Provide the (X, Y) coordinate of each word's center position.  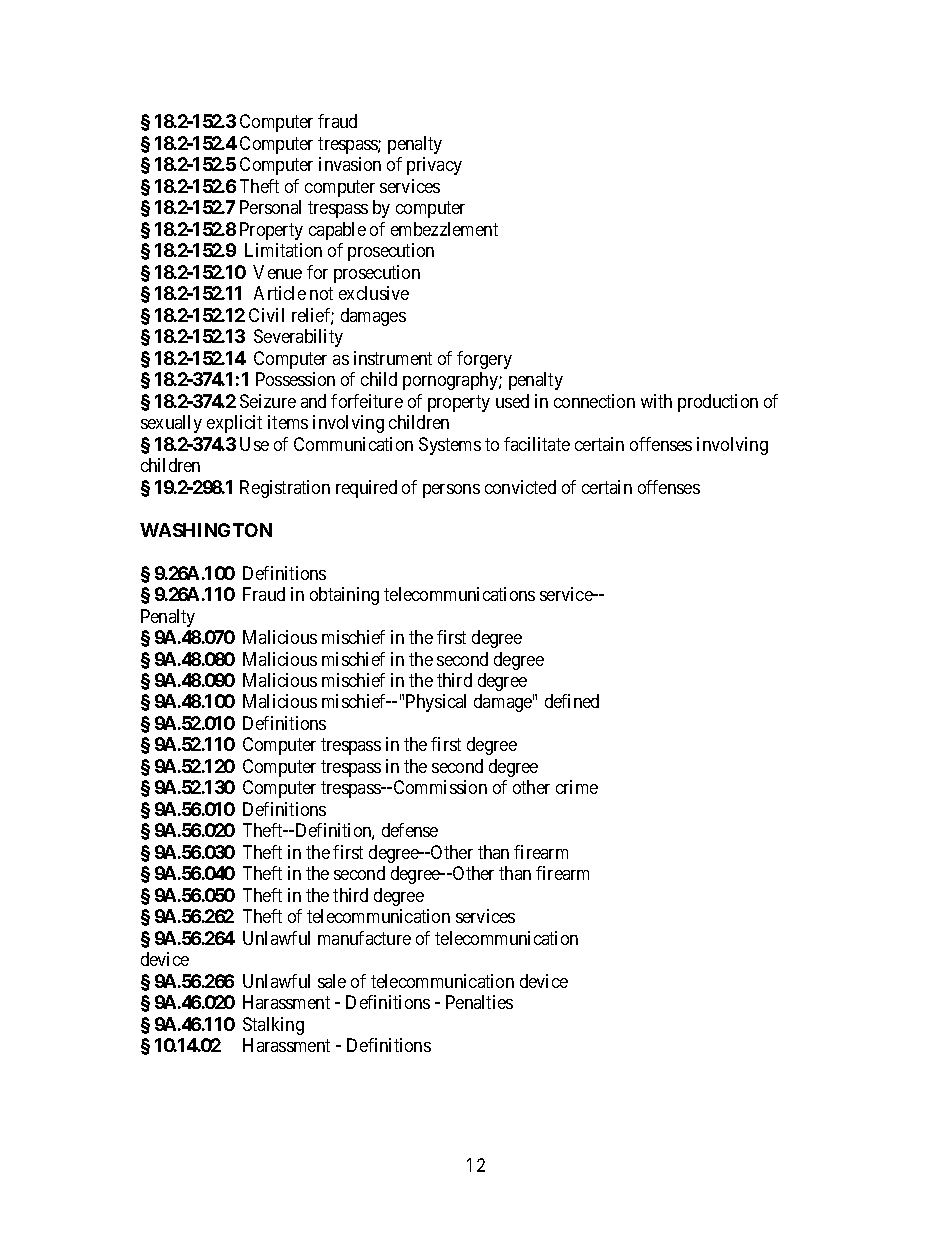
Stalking (273, 1026)
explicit (234, 424)
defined (572, 701)
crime (577, 787)
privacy (434, 166)
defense (410, 830)
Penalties (479, 1002)
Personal (270, 207)
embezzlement (444, 229)
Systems (450, 446)
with (656, 401)
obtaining (344, 596)
